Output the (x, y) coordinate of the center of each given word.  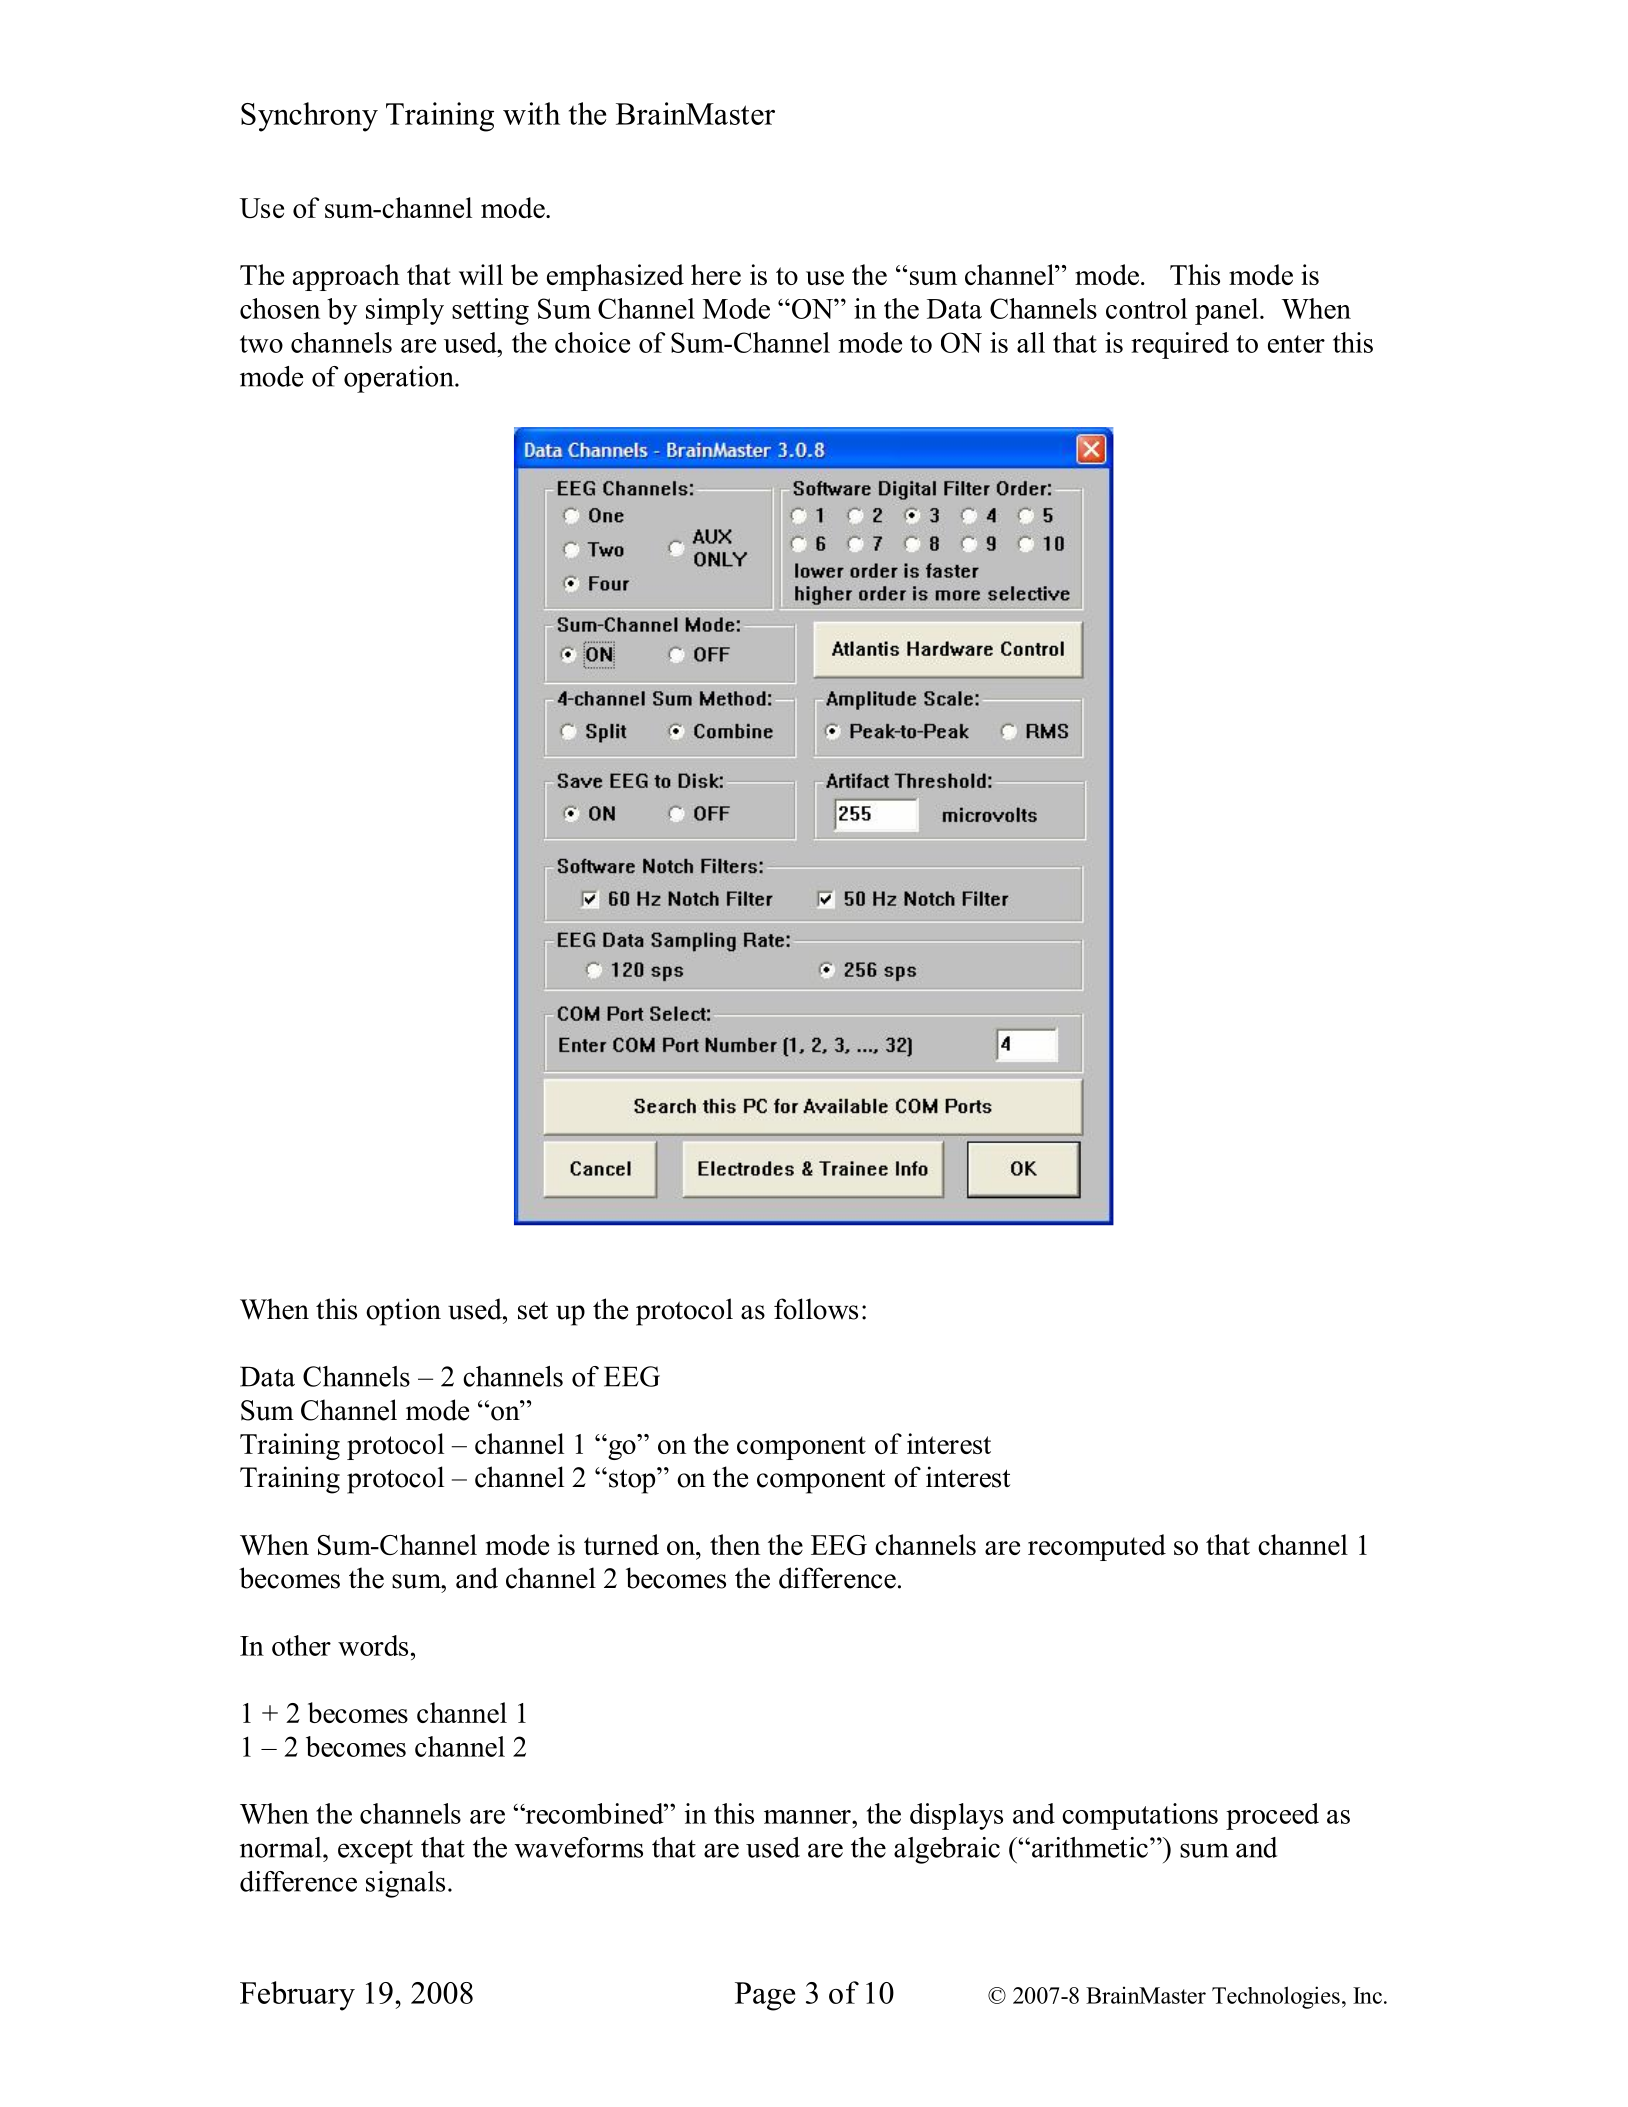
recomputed (1097, 1547)
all (1031, 342)
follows (816, 1309)
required (1180, 345)
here (716, 274)
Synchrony (309, 117)
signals (405, 1884)
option (403, 1312)
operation (400, 379)
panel (1228, 311)
